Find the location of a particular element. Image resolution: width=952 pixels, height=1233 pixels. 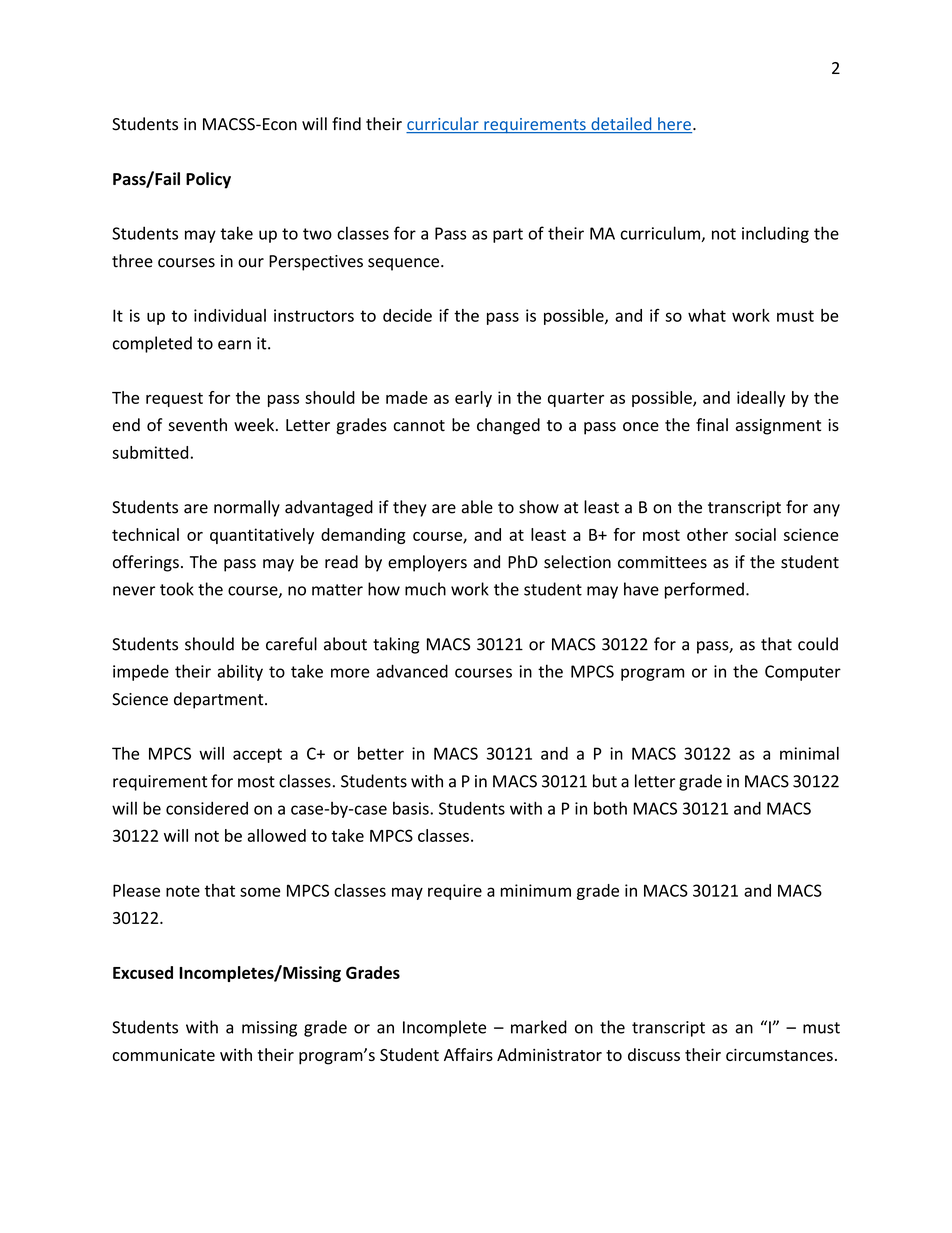

Policy is located at coordinates (208, 180).
